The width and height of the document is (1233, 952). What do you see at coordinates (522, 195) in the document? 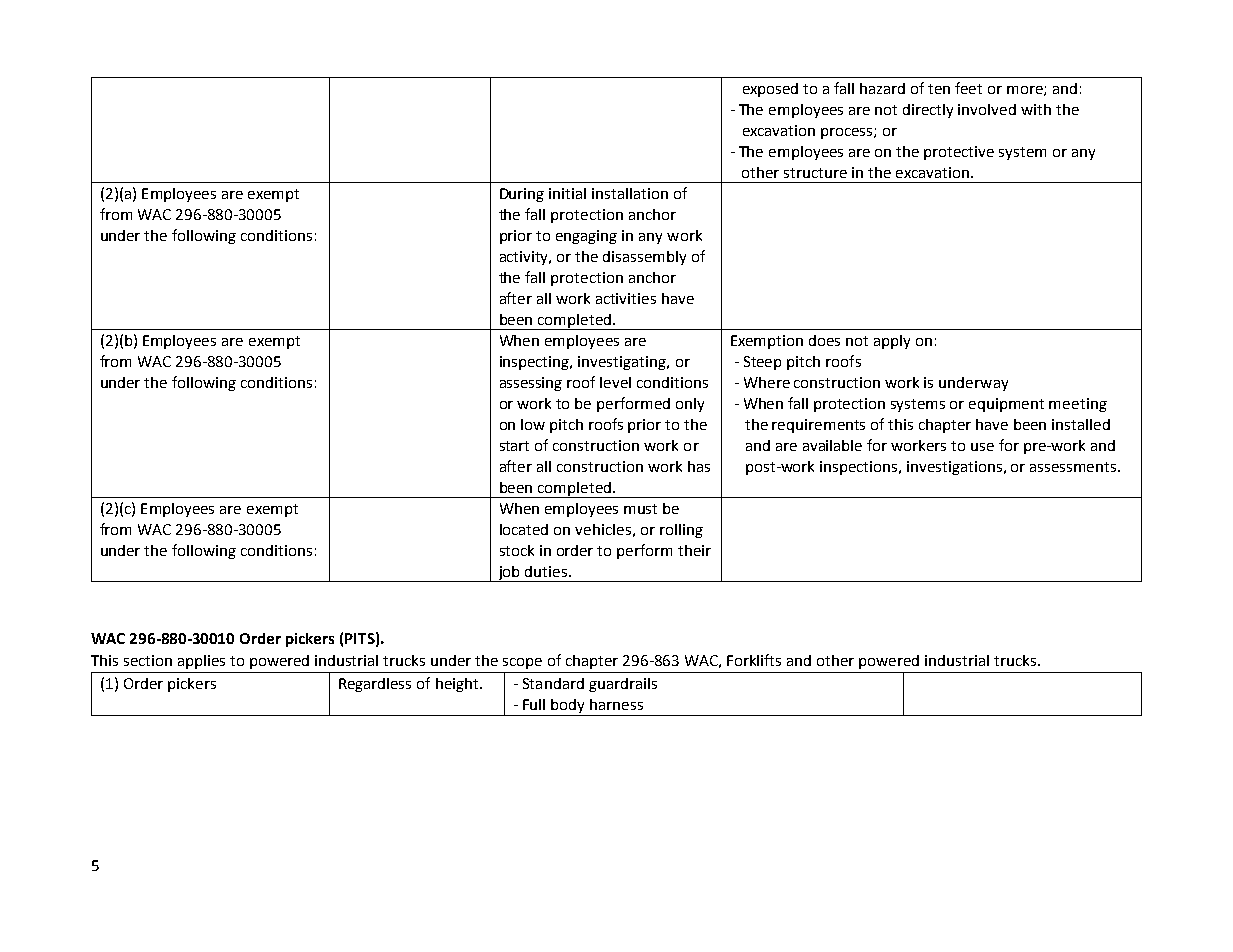
I see `During` at bounding box center [522, 195].
